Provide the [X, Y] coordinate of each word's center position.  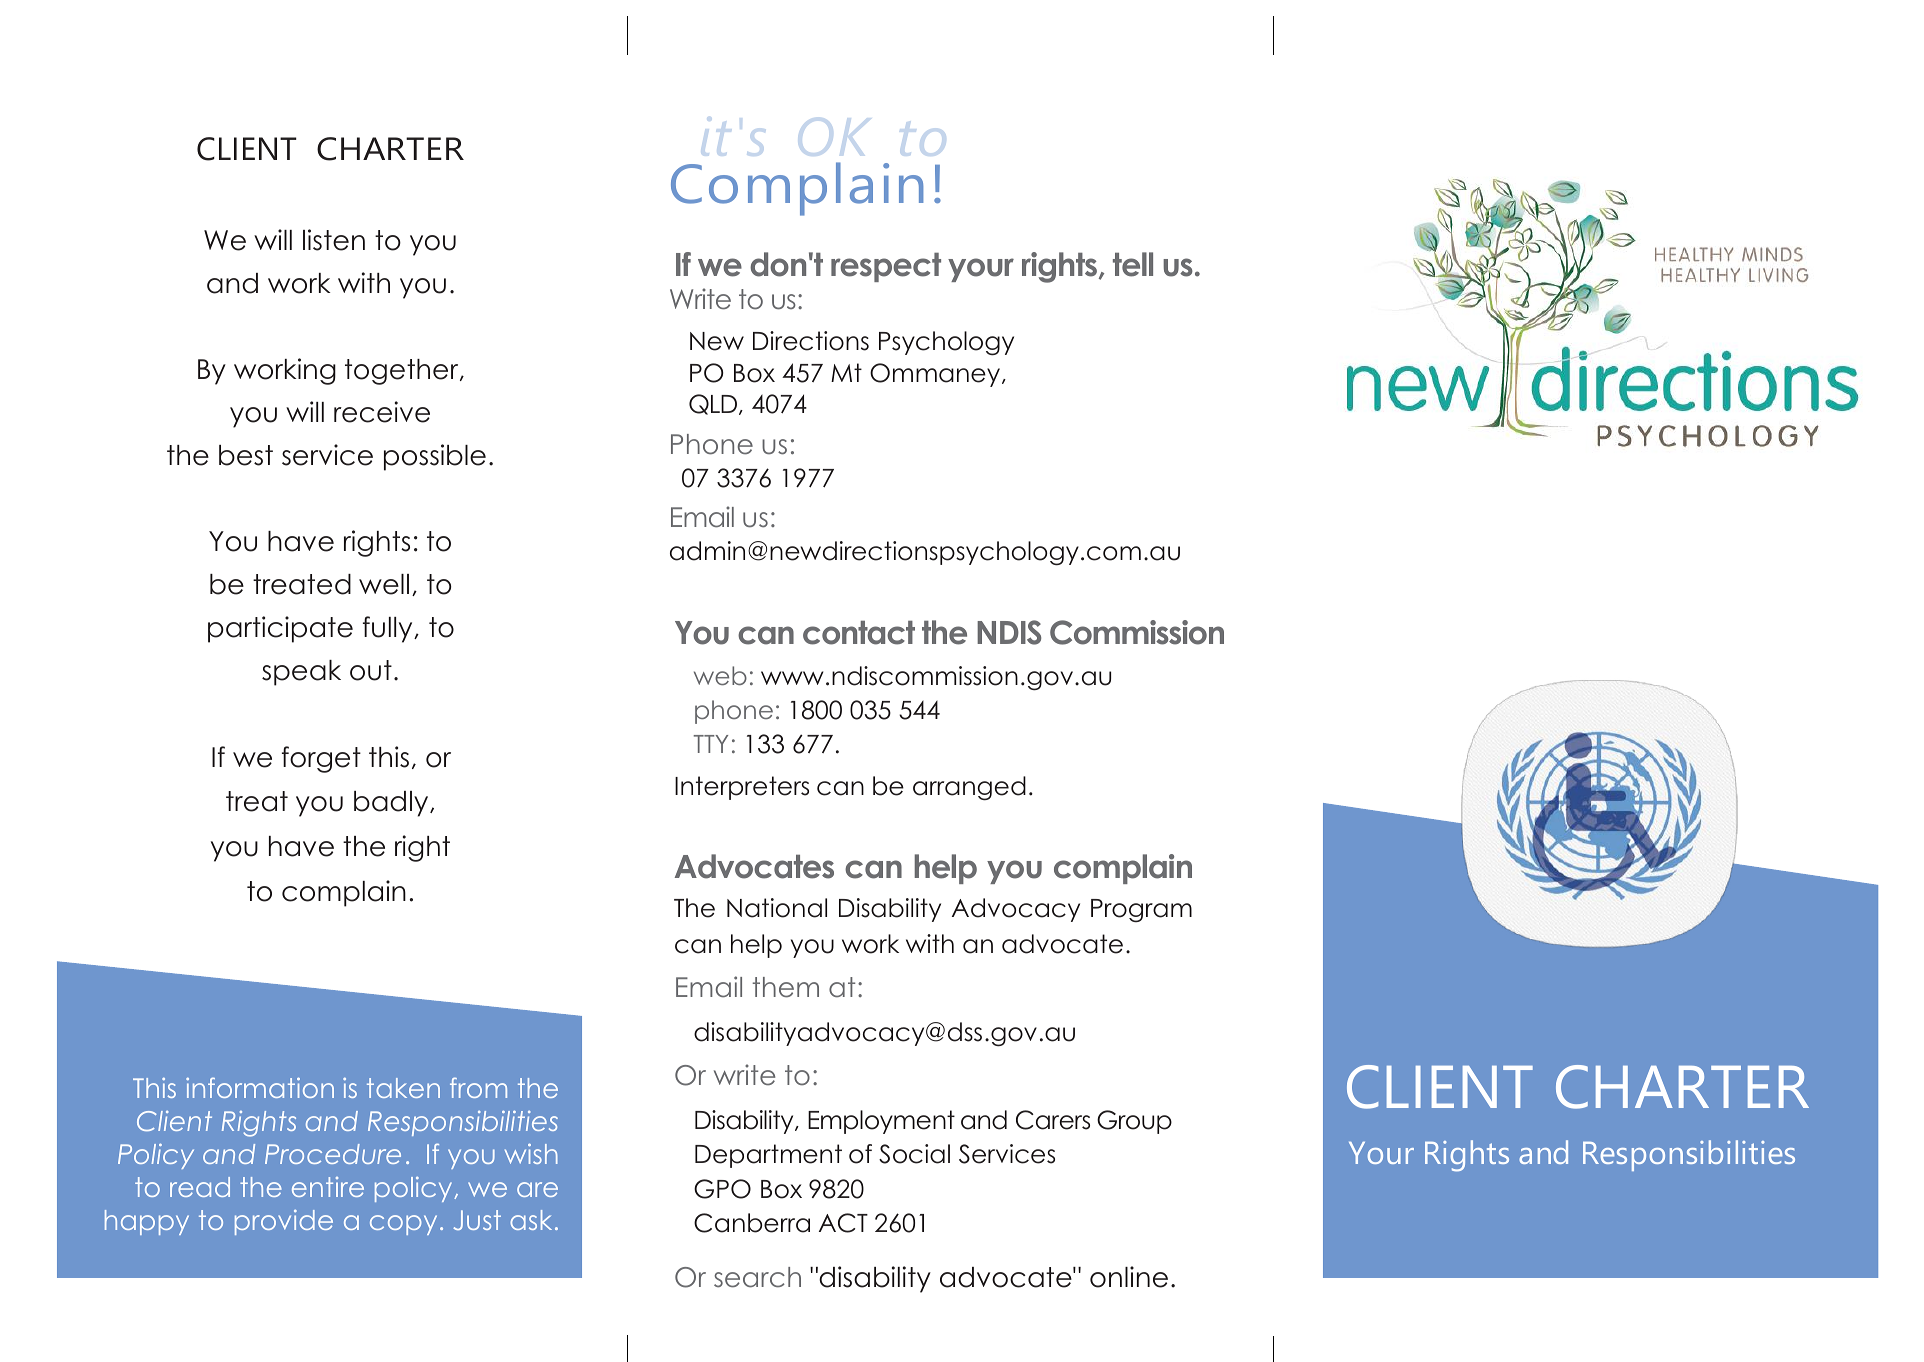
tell [1133, 264]
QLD [714, 404]
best [246, 455]
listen [334, 240]
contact [859, 633]
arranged [969, 788]
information [260, 1087]
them [785, 987]
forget [321, 759]
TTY [710, 744]
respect [886, 267]
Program [1141, 910]
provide [284, 1222]
